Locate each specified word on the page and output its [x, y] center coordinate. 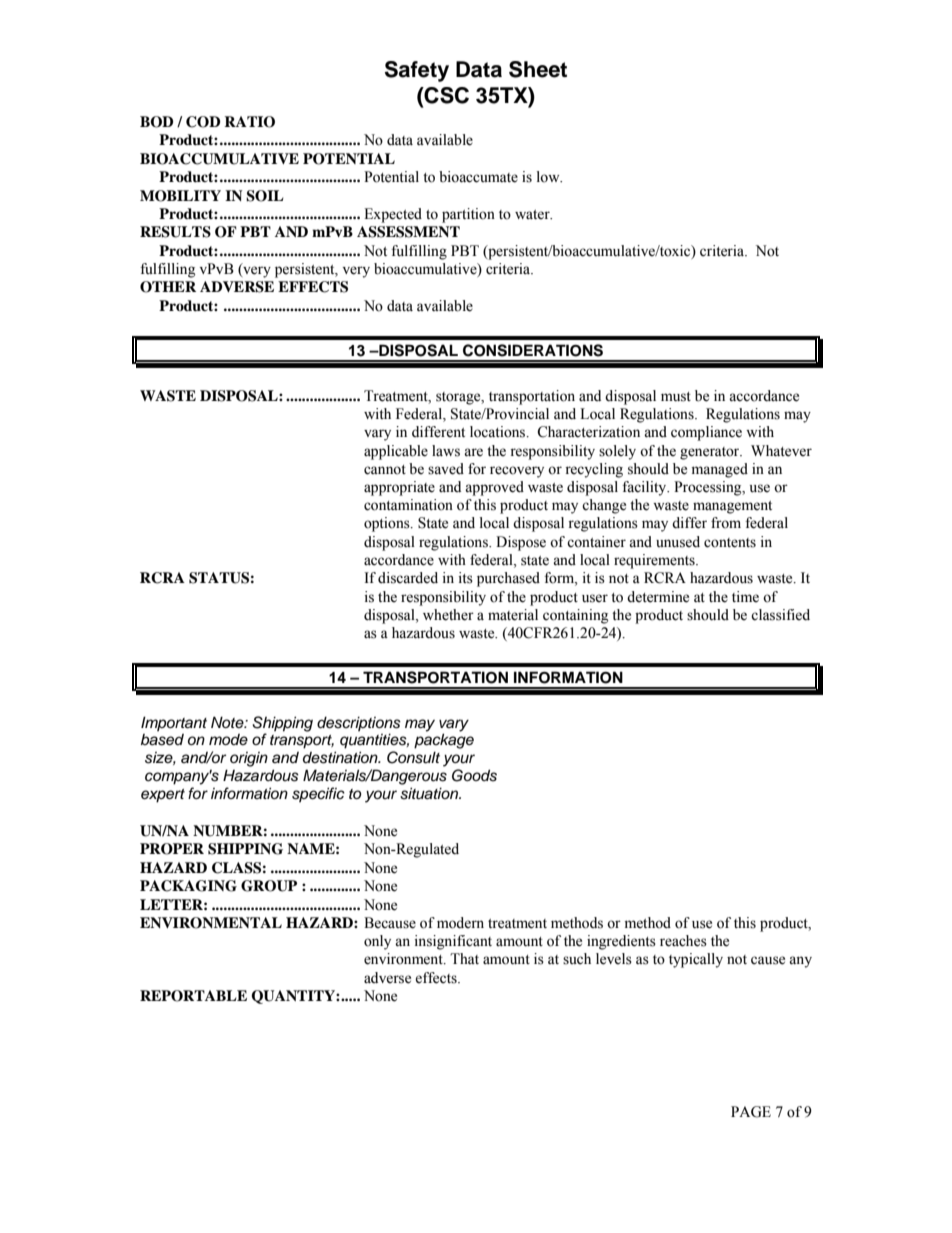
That [464, 958]
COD [203, 122]
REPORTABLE [193, 996]
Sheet [538, 69]
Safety [417, 71]
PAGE [751, 1112]
